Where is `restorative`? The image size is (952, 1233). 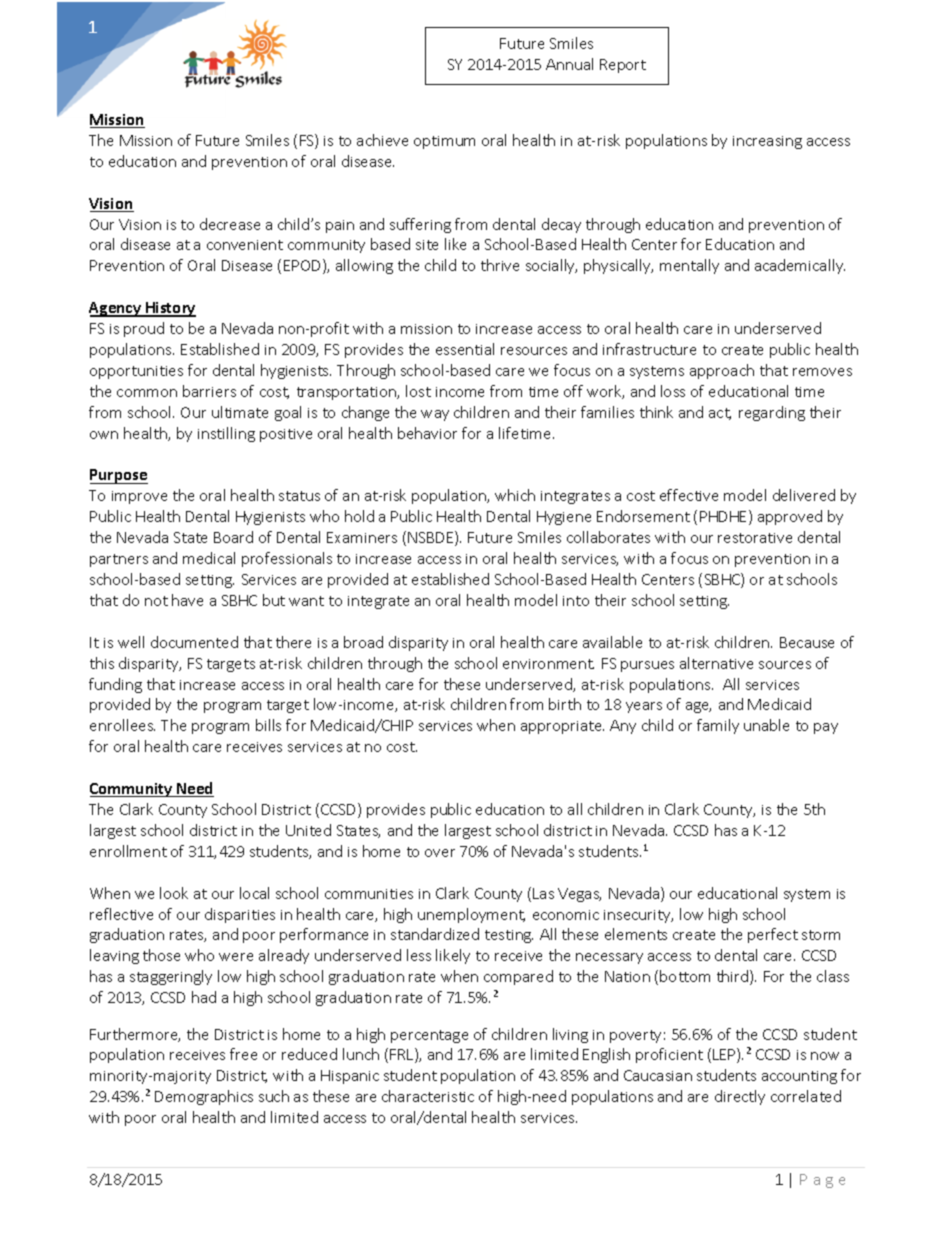
restorative is located at coordinates (755, 538).
